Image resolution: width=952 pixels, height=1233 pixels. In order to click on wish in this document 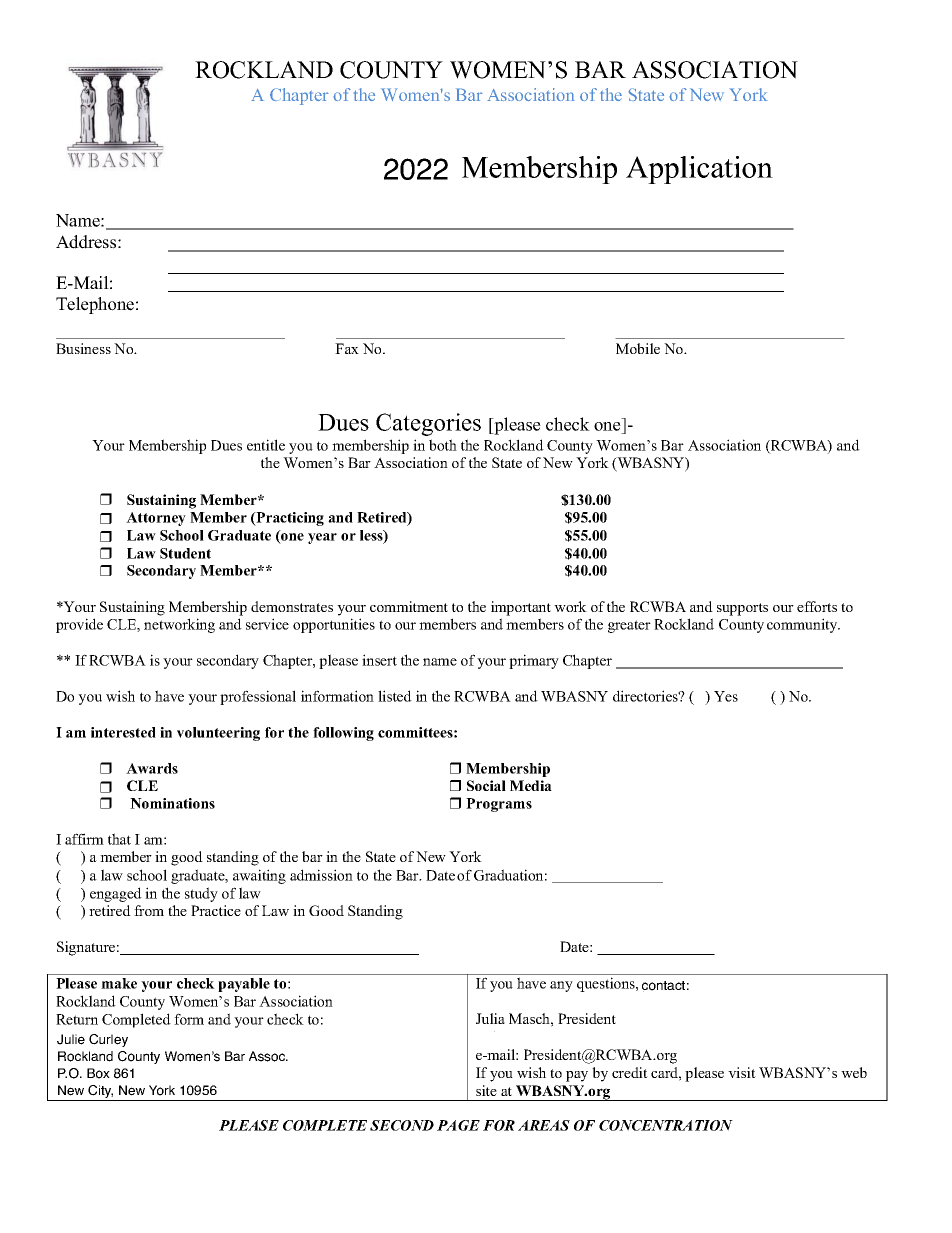, I will do `click(120, 696)`.
